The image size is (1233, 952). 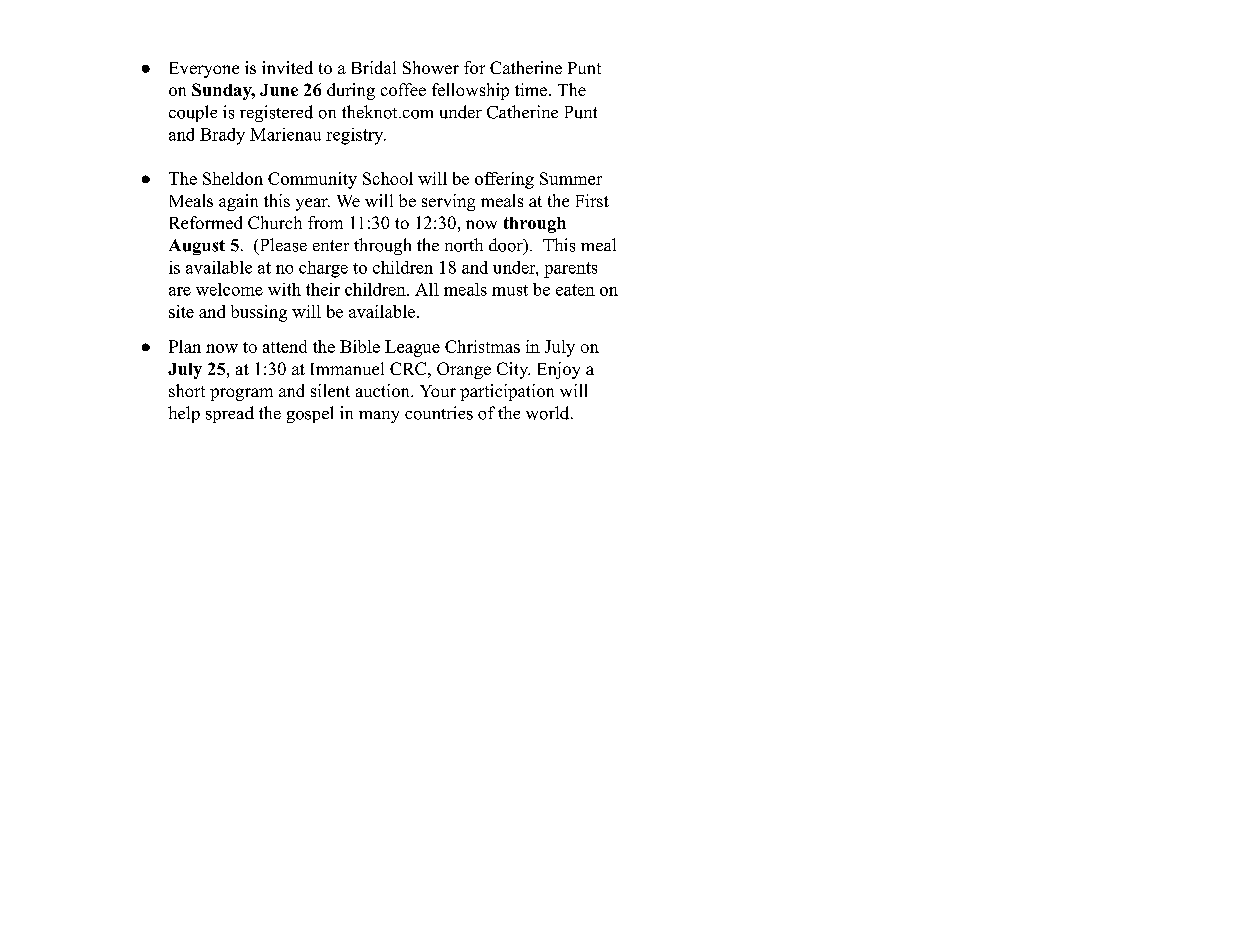 What do you see at coordinates (531, 89) in the page?
I see `time` at bounding box center [531, 89].
